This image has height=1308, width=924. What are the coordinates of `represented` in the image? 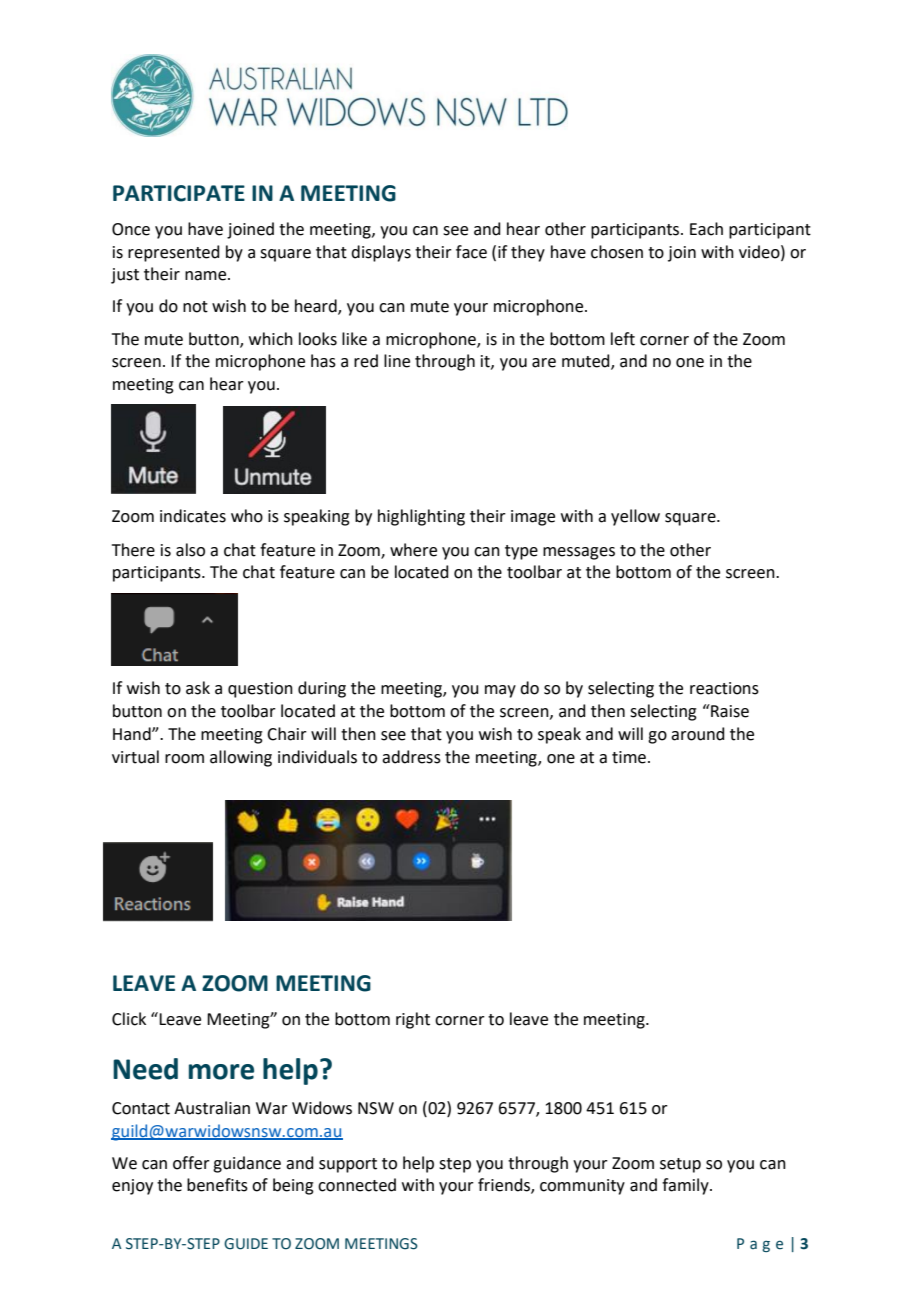 It's located at (174, 253).
